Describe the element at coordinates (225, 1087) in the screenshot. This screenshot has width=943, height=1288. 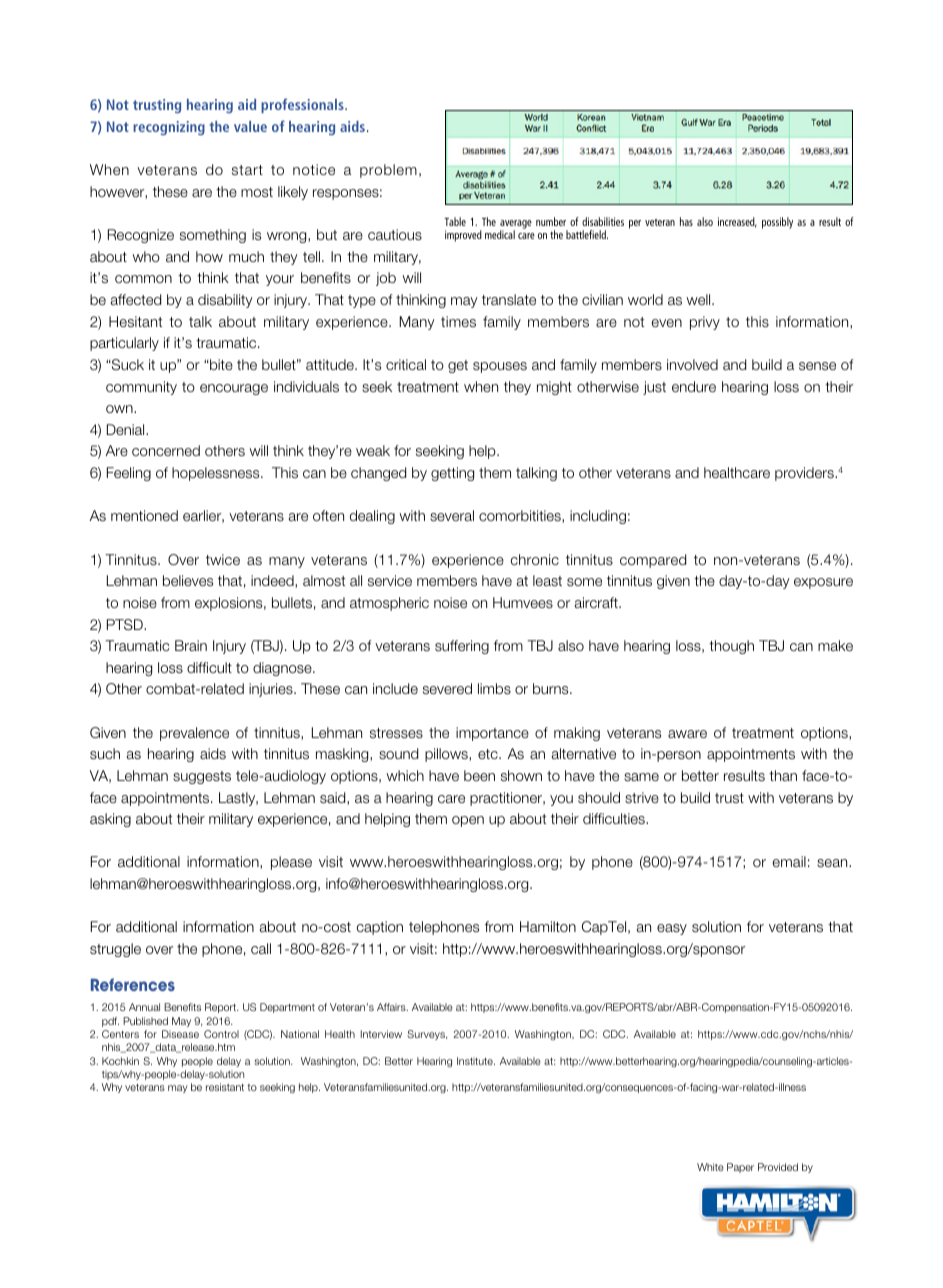
I see `resistant` at that location.
